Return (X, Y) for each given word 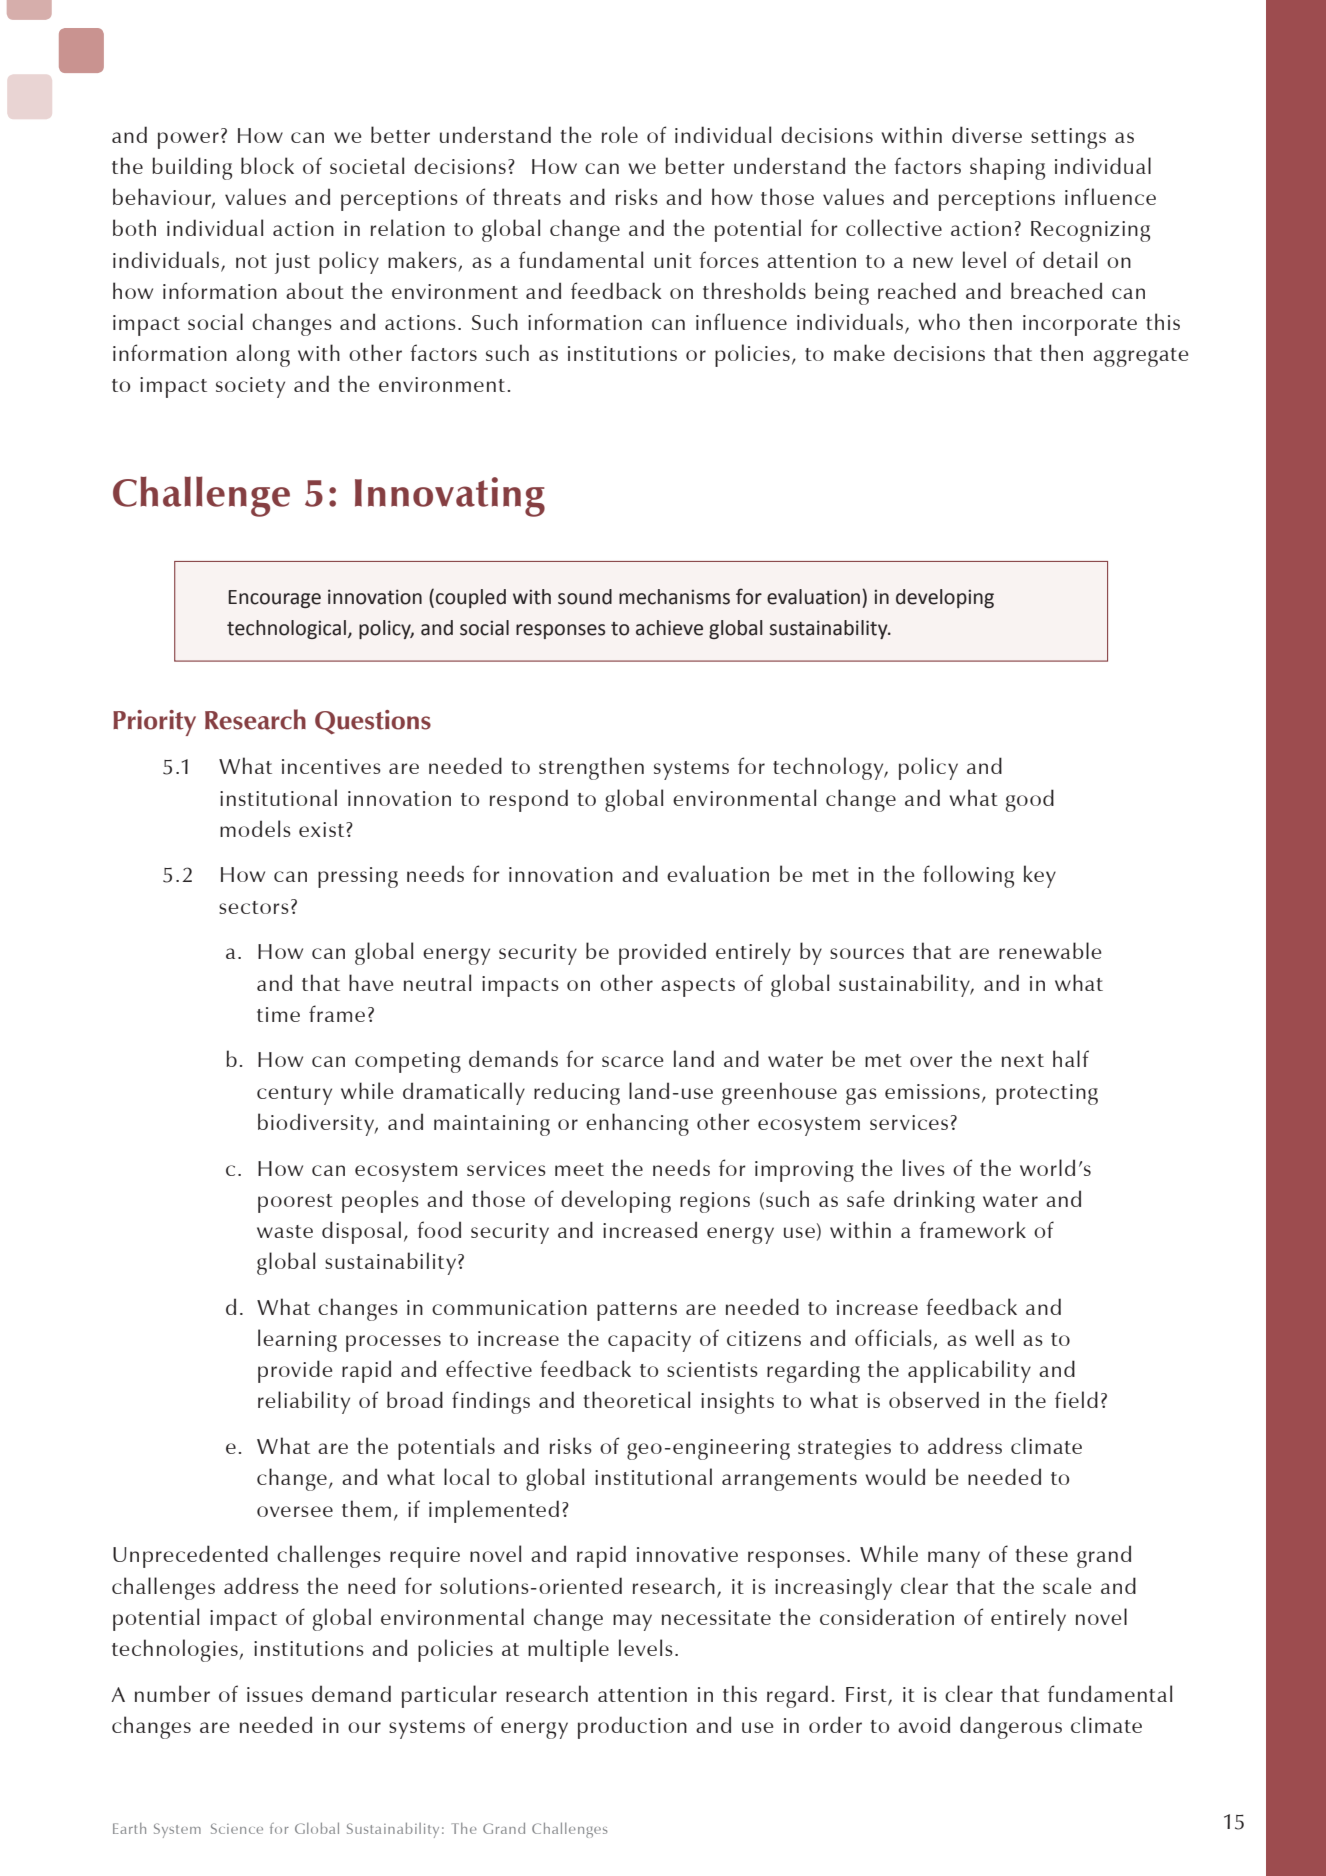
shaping (1007, 168)
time (278, 1014)
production (632, 1727)
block (267, 165)
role (620, 134)
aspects (698, 987)
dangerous (1011, 1727)
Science (237, 1828)
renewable (1050, 950)
